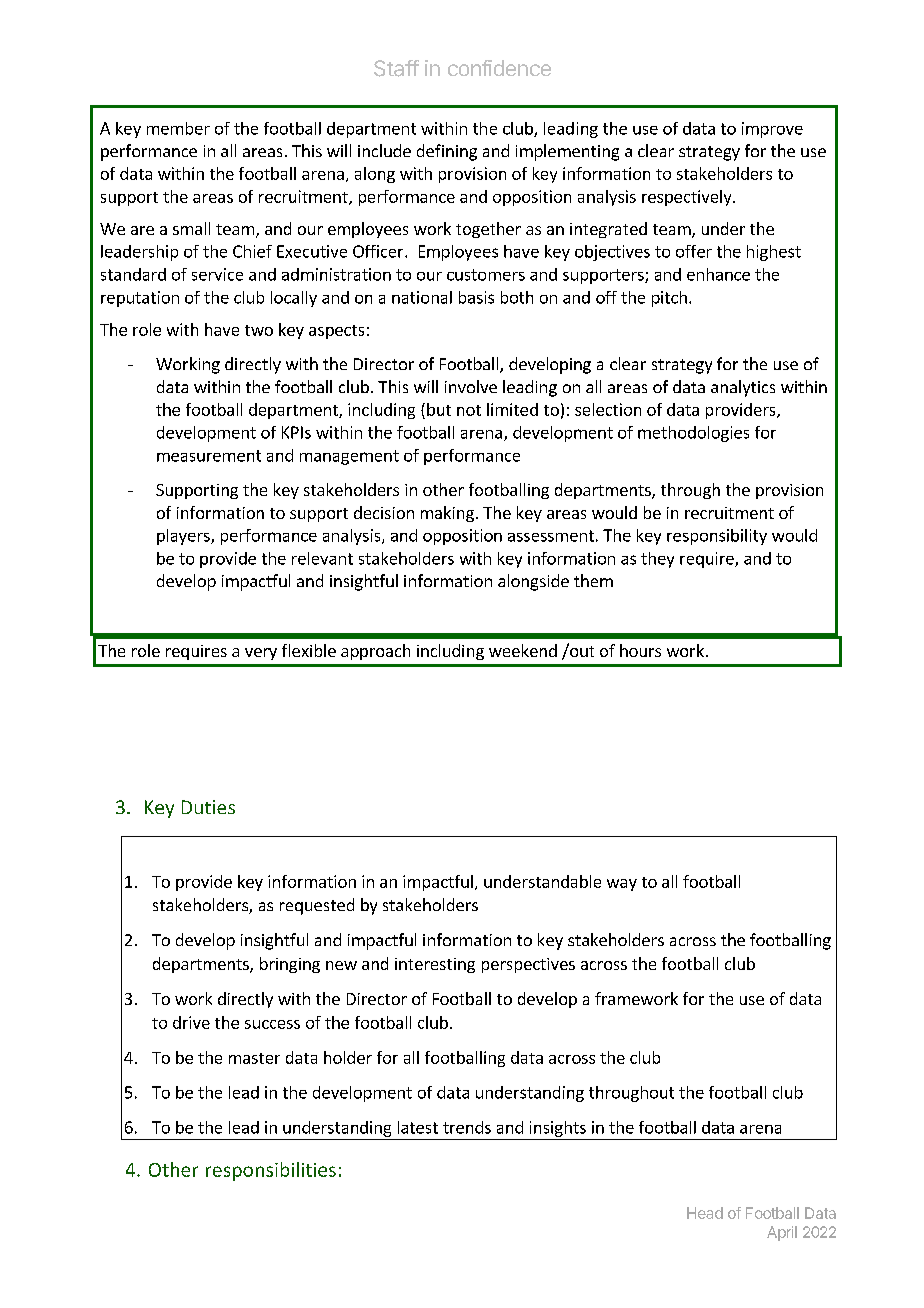 This screenshot has height=1308, width=924. What do you see at coordinates (271, 1171) in the screenshot?
I see `responsibilities` at bounding box center [271, 1171].
